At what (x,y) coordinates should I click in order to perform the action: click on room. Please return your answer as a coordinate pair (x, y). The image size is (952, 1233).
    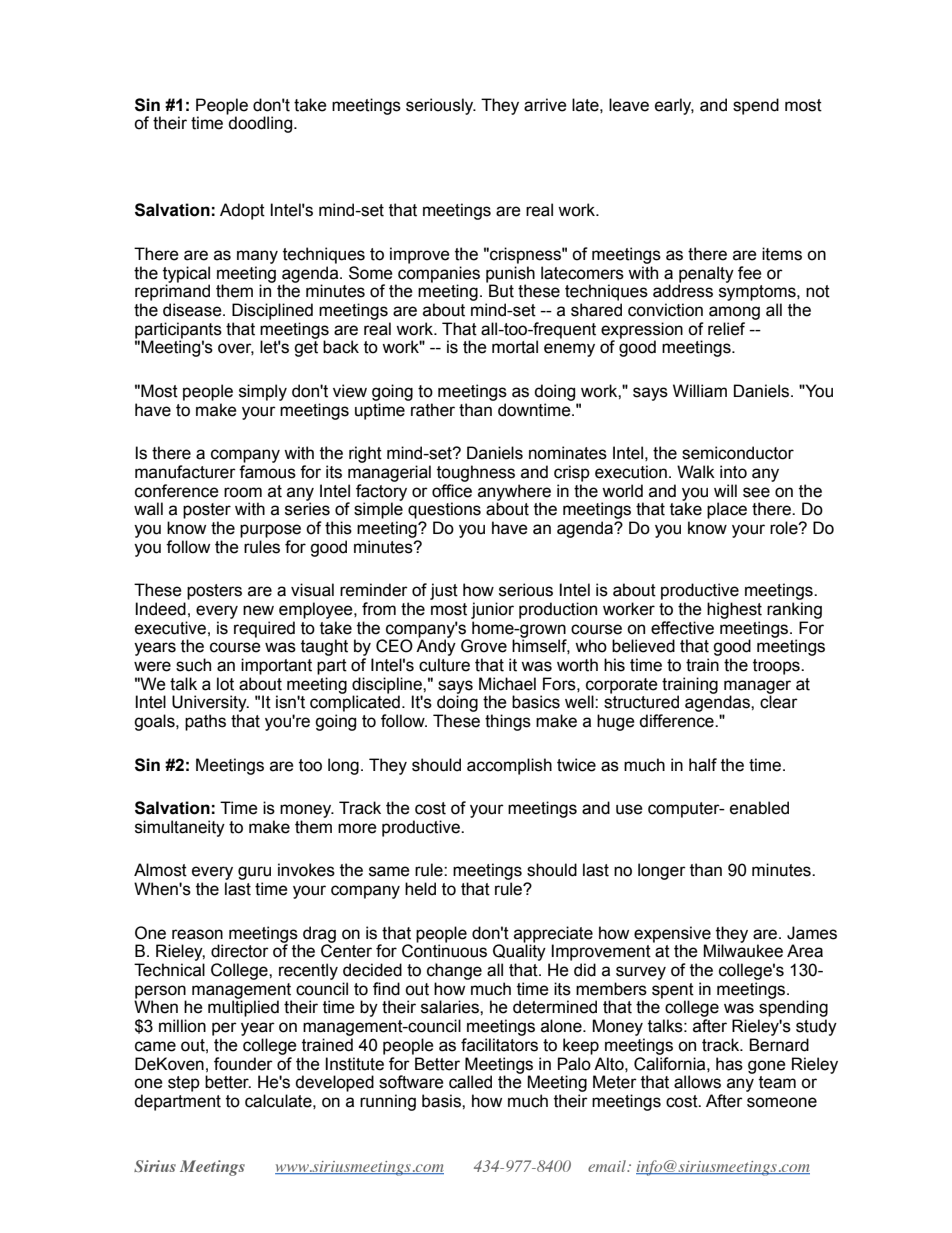
    Looking at the image, I should click on (243, 492).
